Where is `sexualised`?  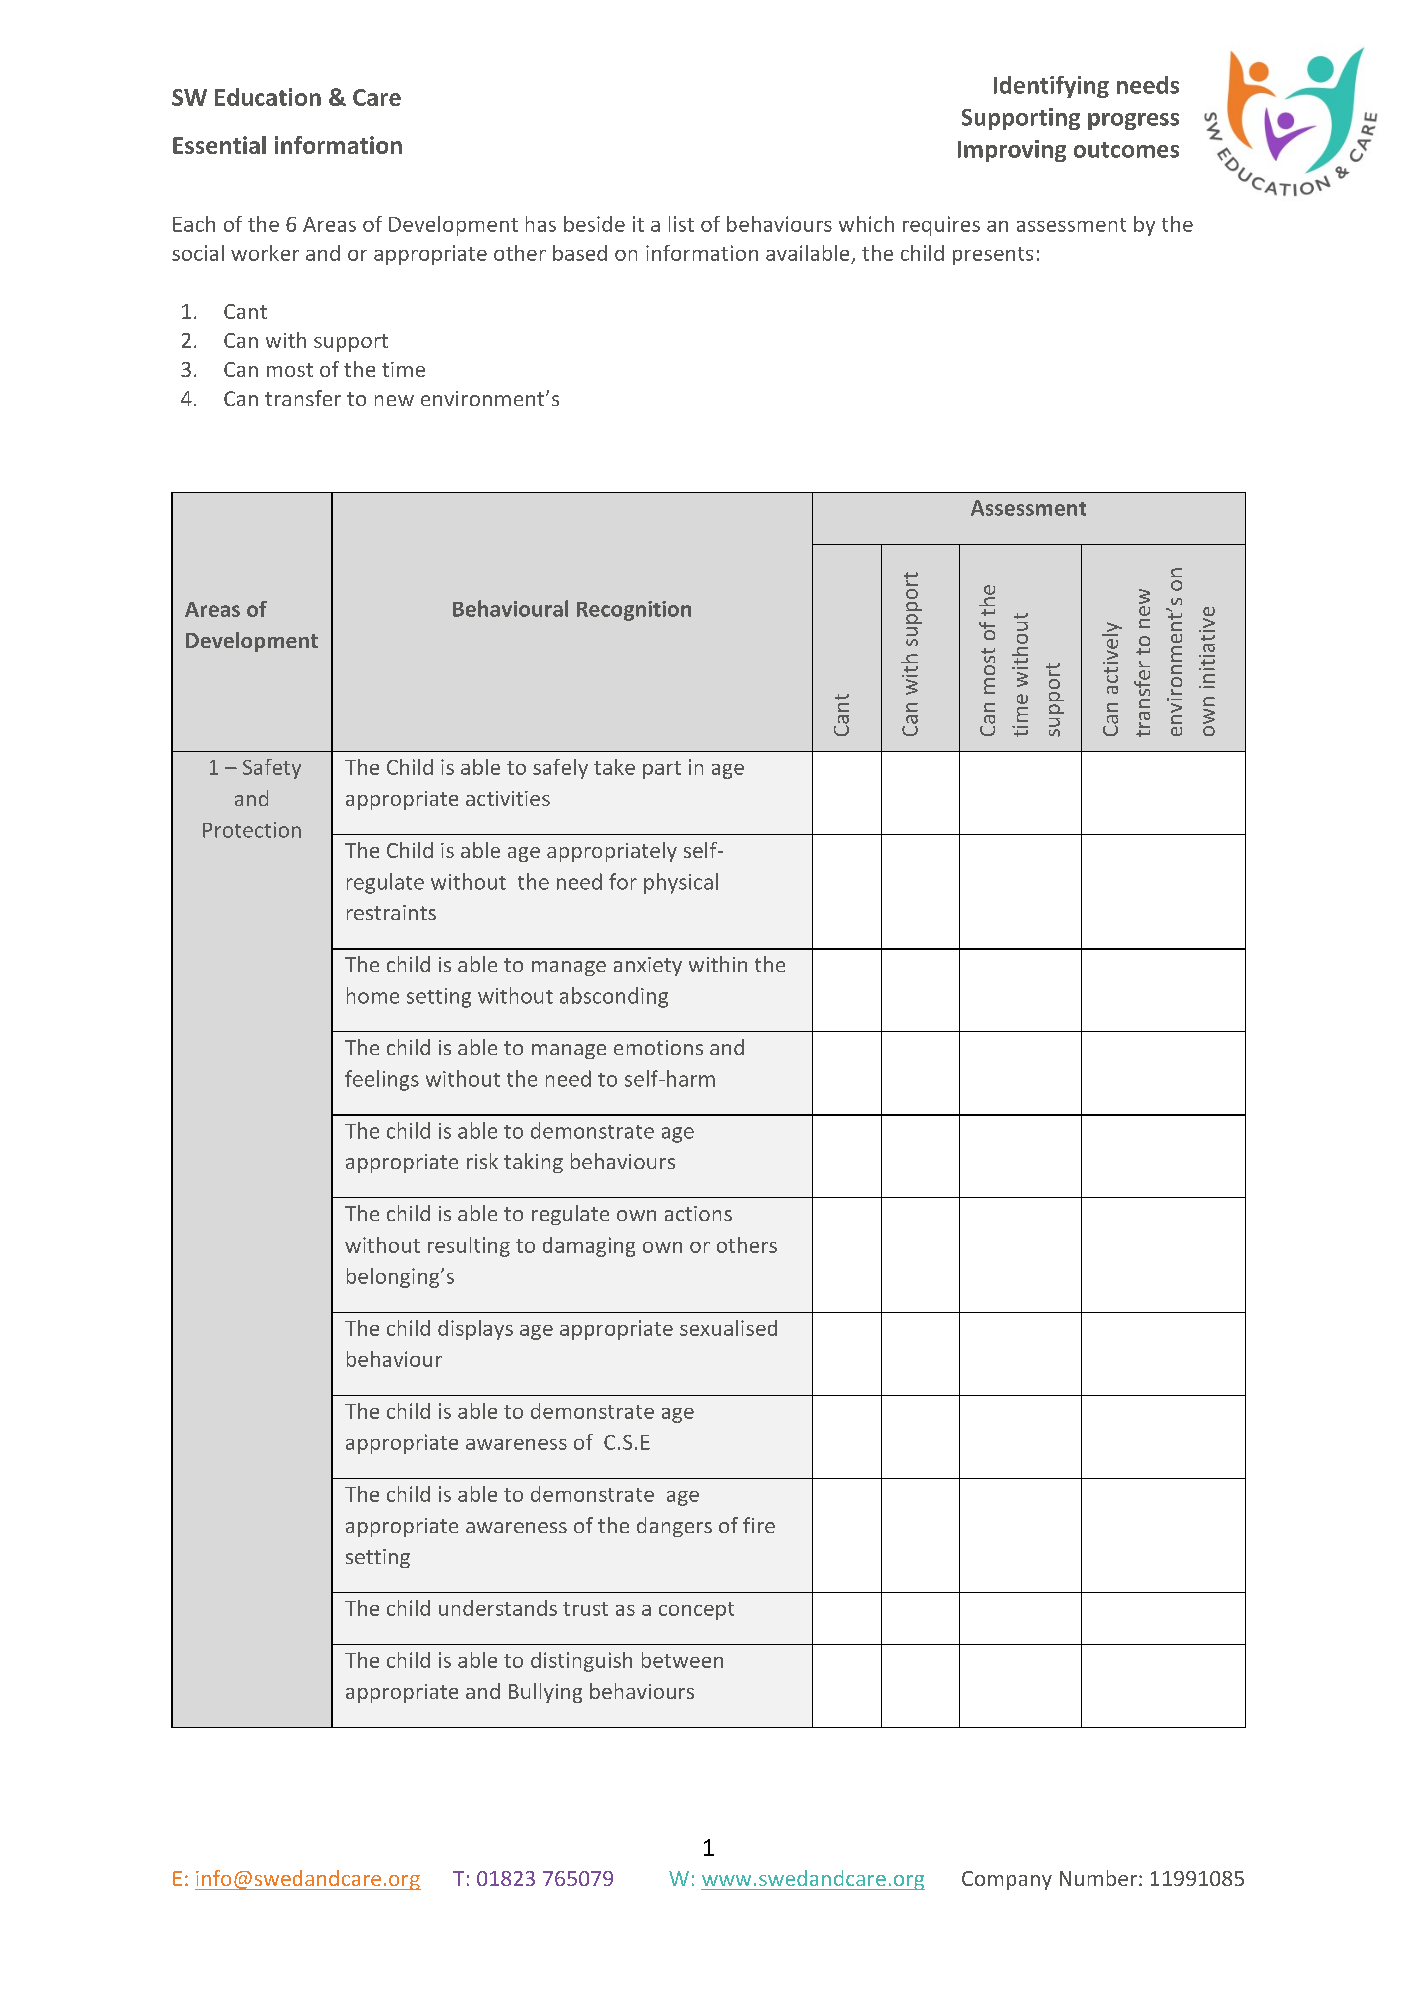 sexualised is located at coordinates (728, 1328).
